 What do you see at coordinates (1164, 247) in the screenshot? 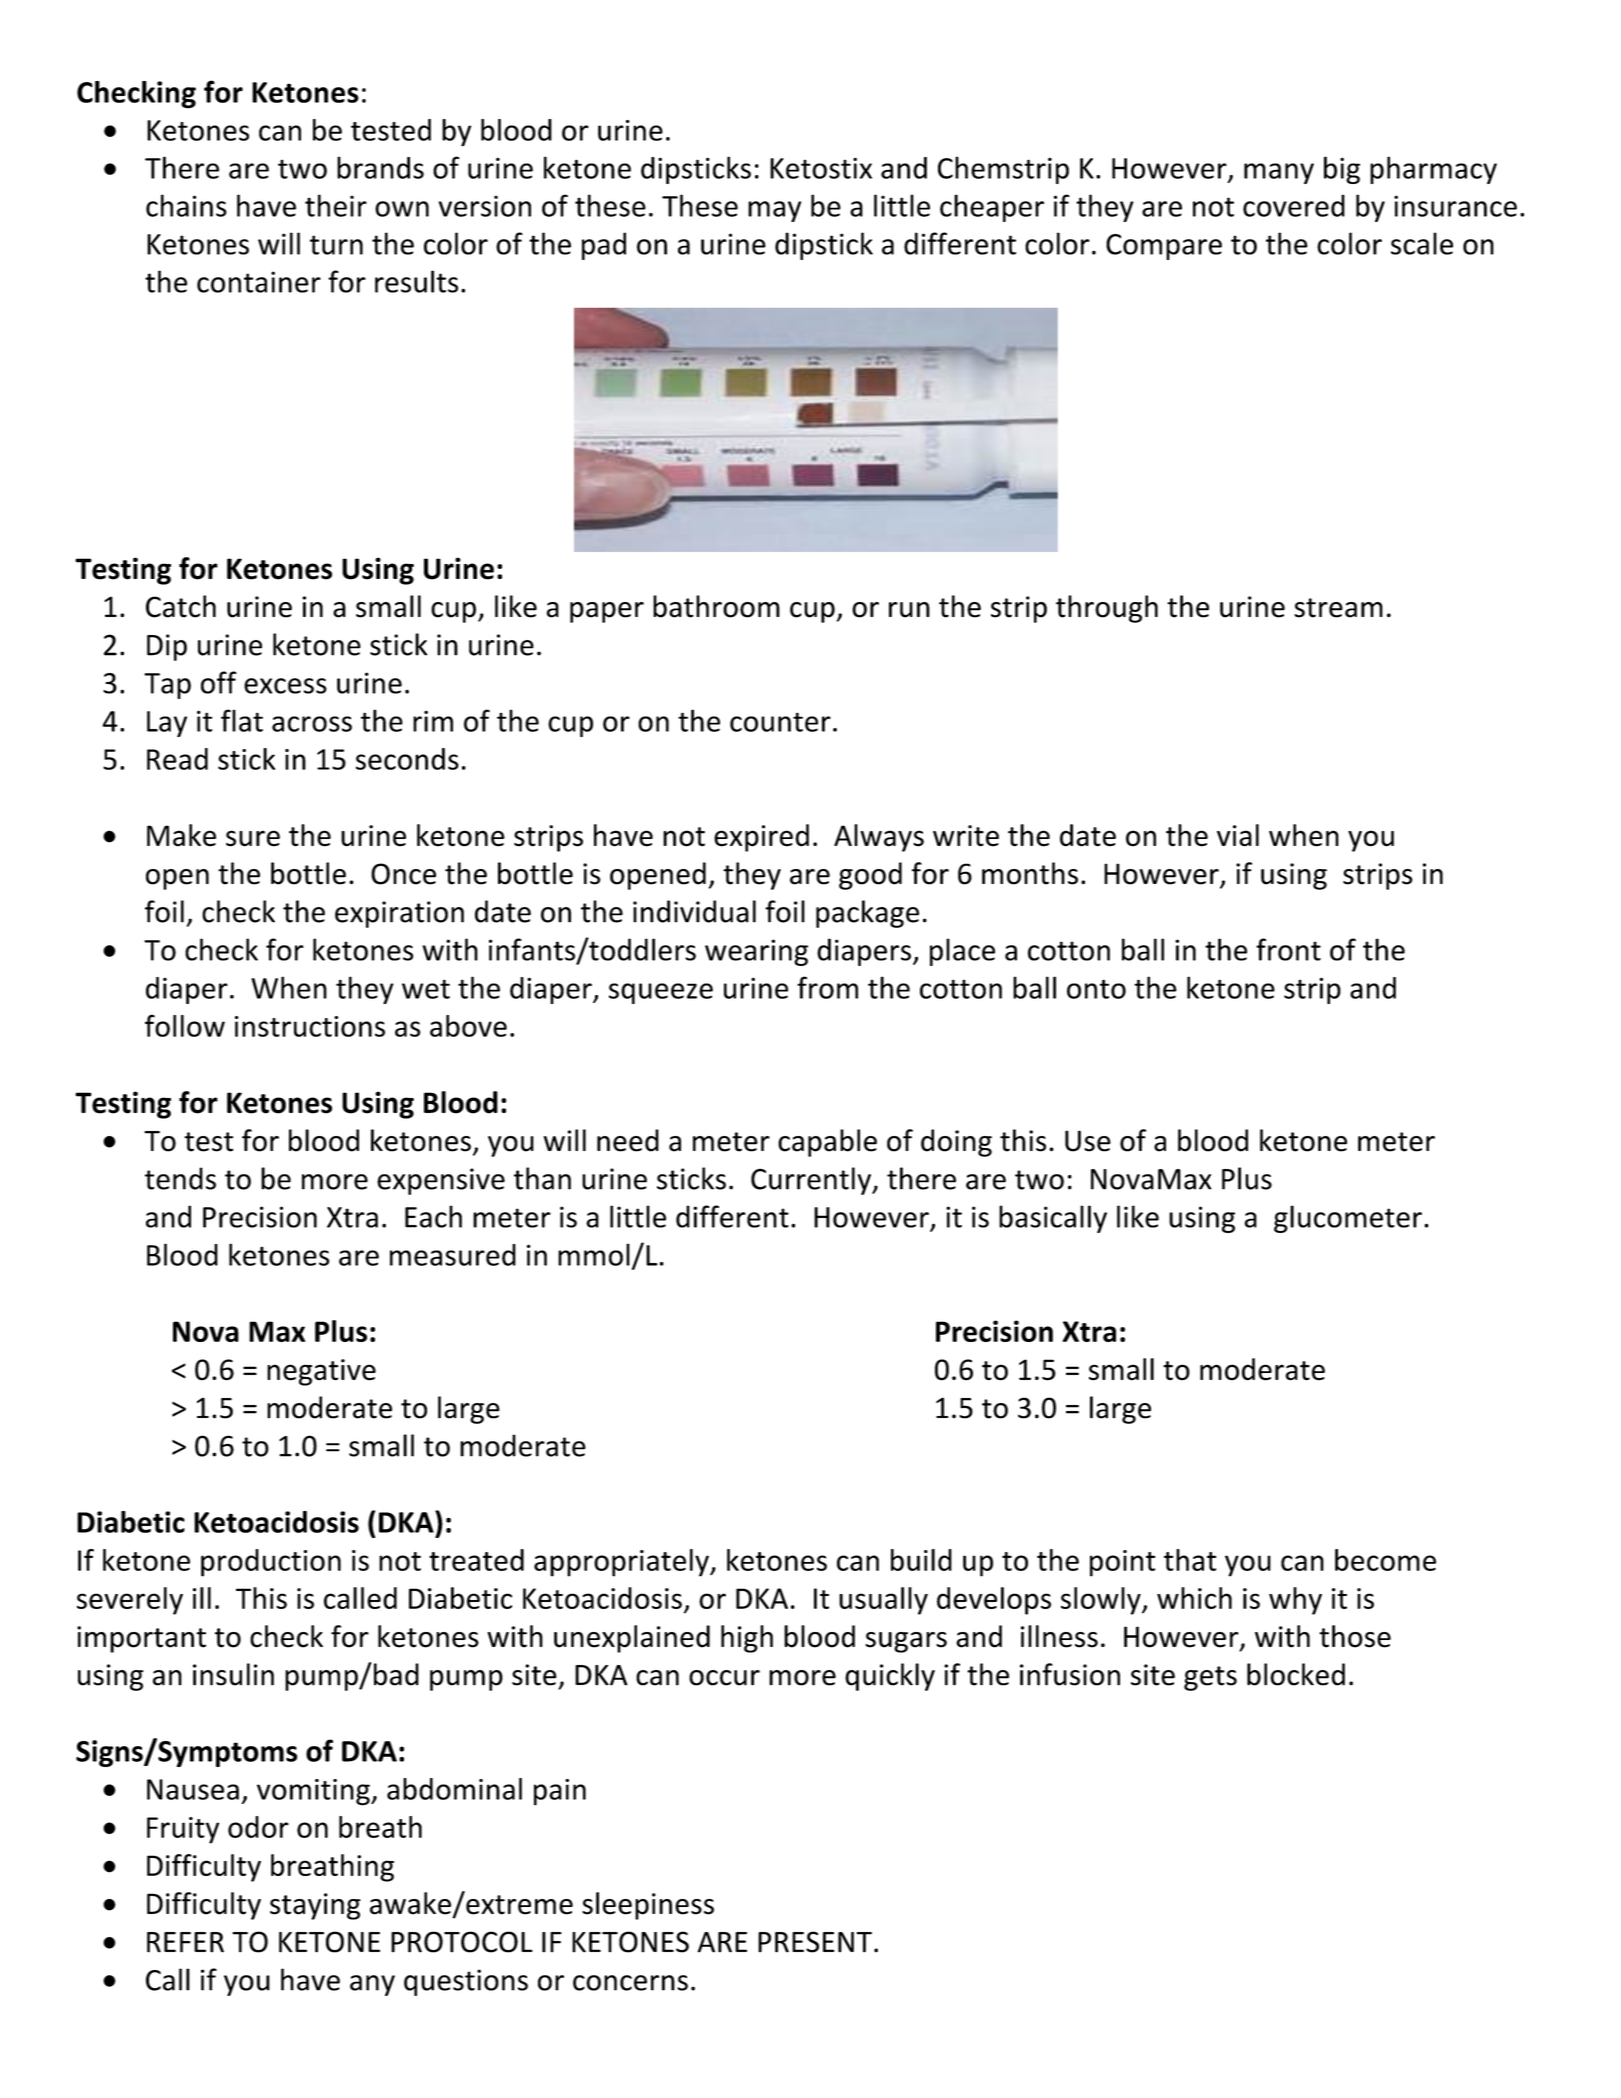
I see `Compare` at bounding box center [1164, 247].
